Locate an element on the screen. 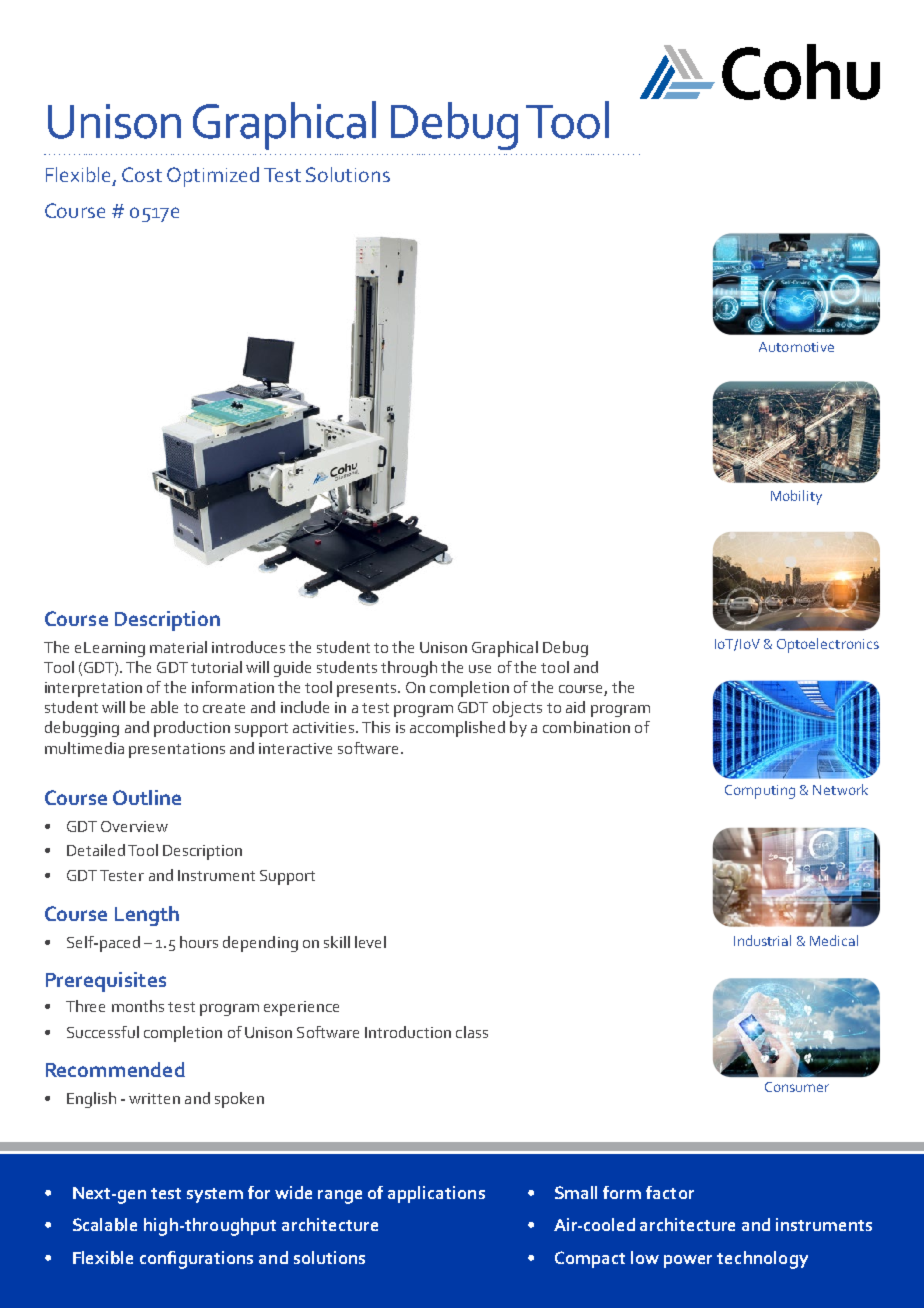  Automotive is located at coordinates (796, 347).
